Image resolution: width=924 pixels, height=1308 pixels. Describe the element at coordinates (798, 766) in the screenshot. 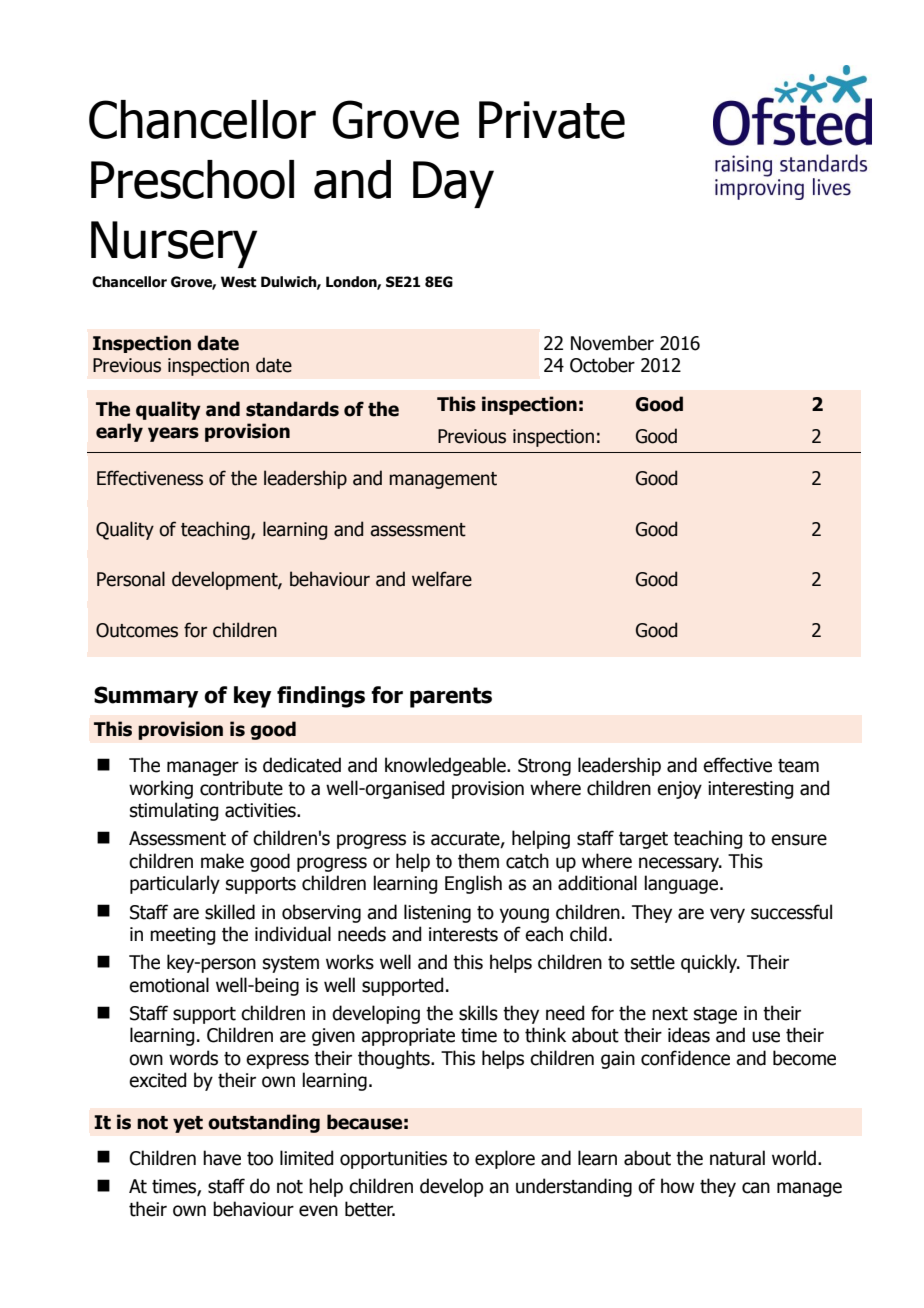

I see `team` at that location.
